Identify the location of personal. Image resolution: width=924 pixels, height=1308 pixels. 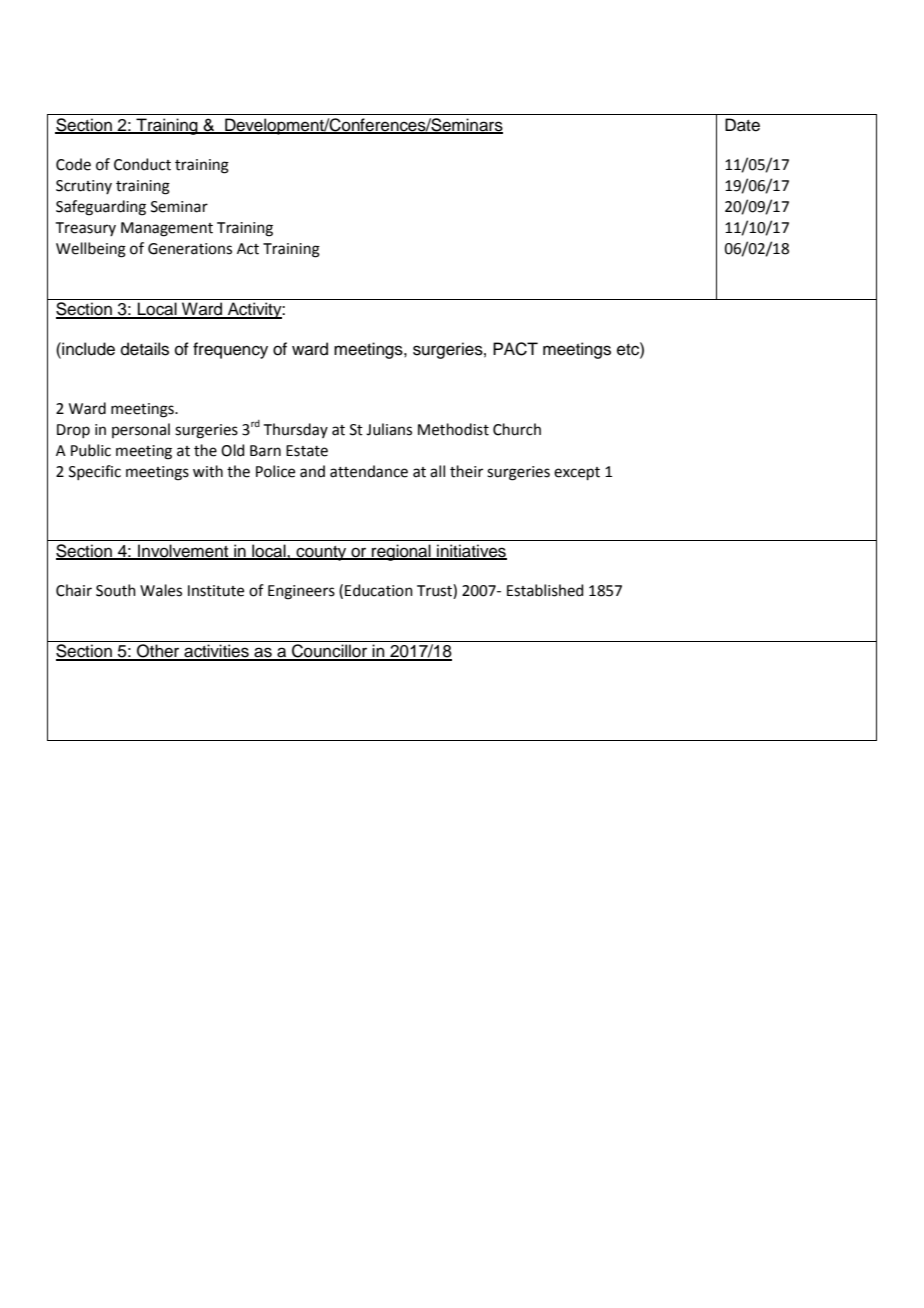
(141, 430).
